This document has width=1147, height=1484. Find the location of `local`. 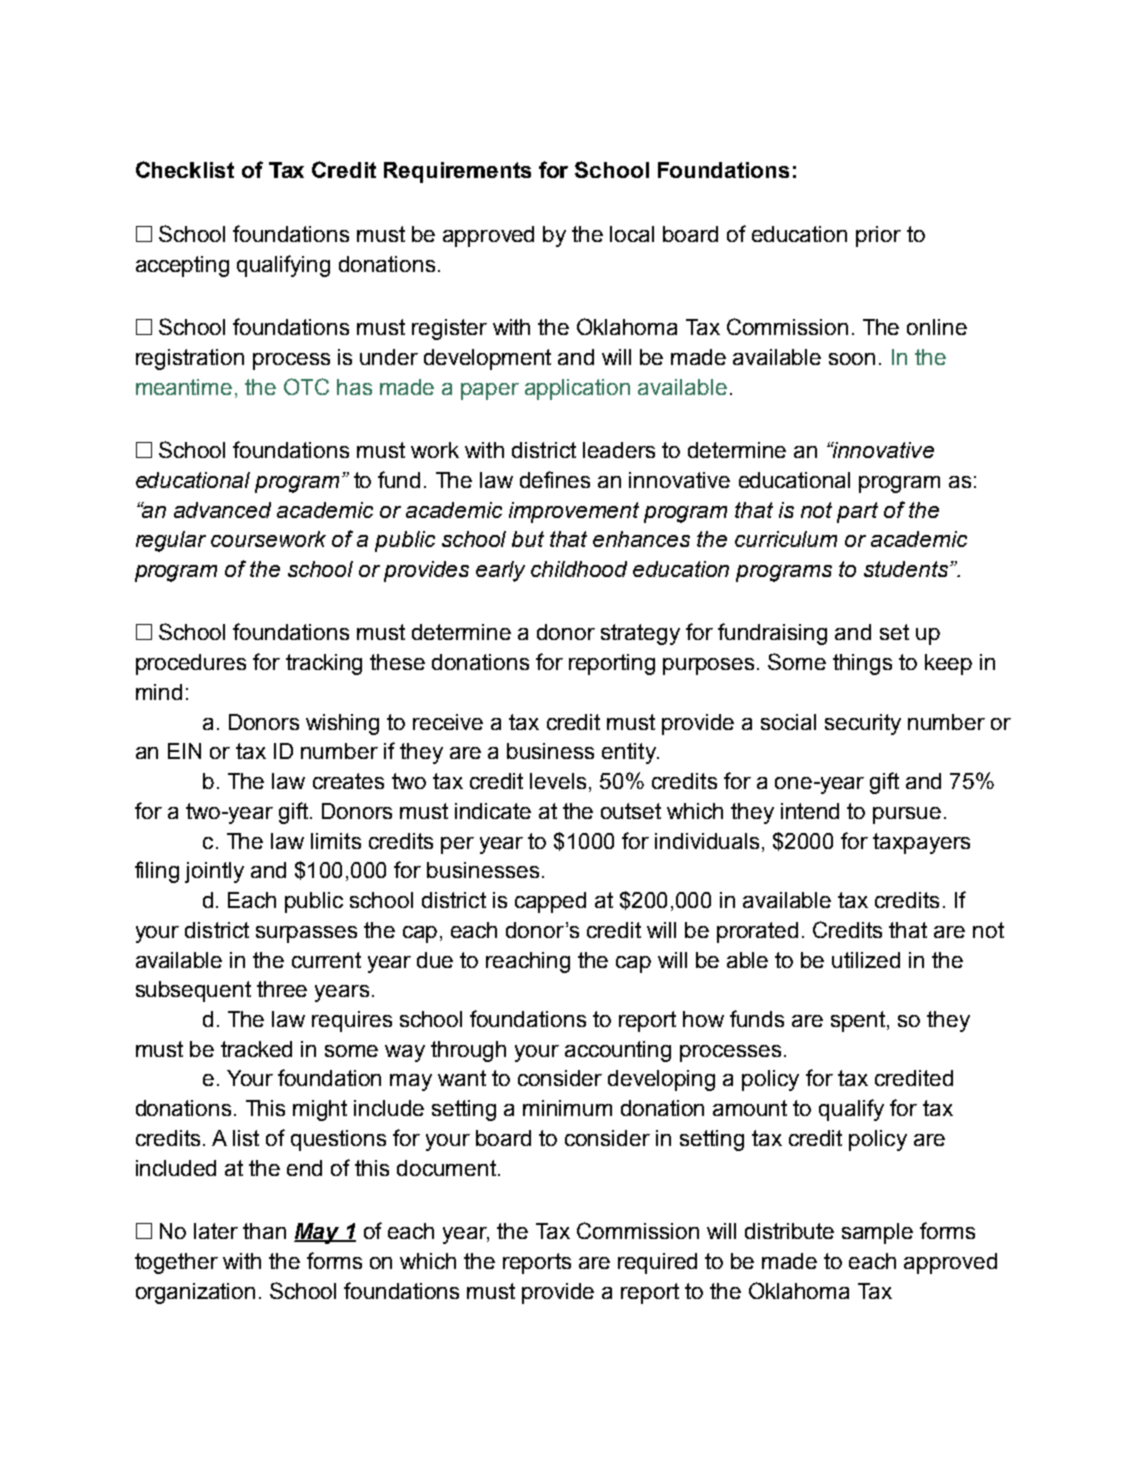

local is located at coordinates (632, 234).
